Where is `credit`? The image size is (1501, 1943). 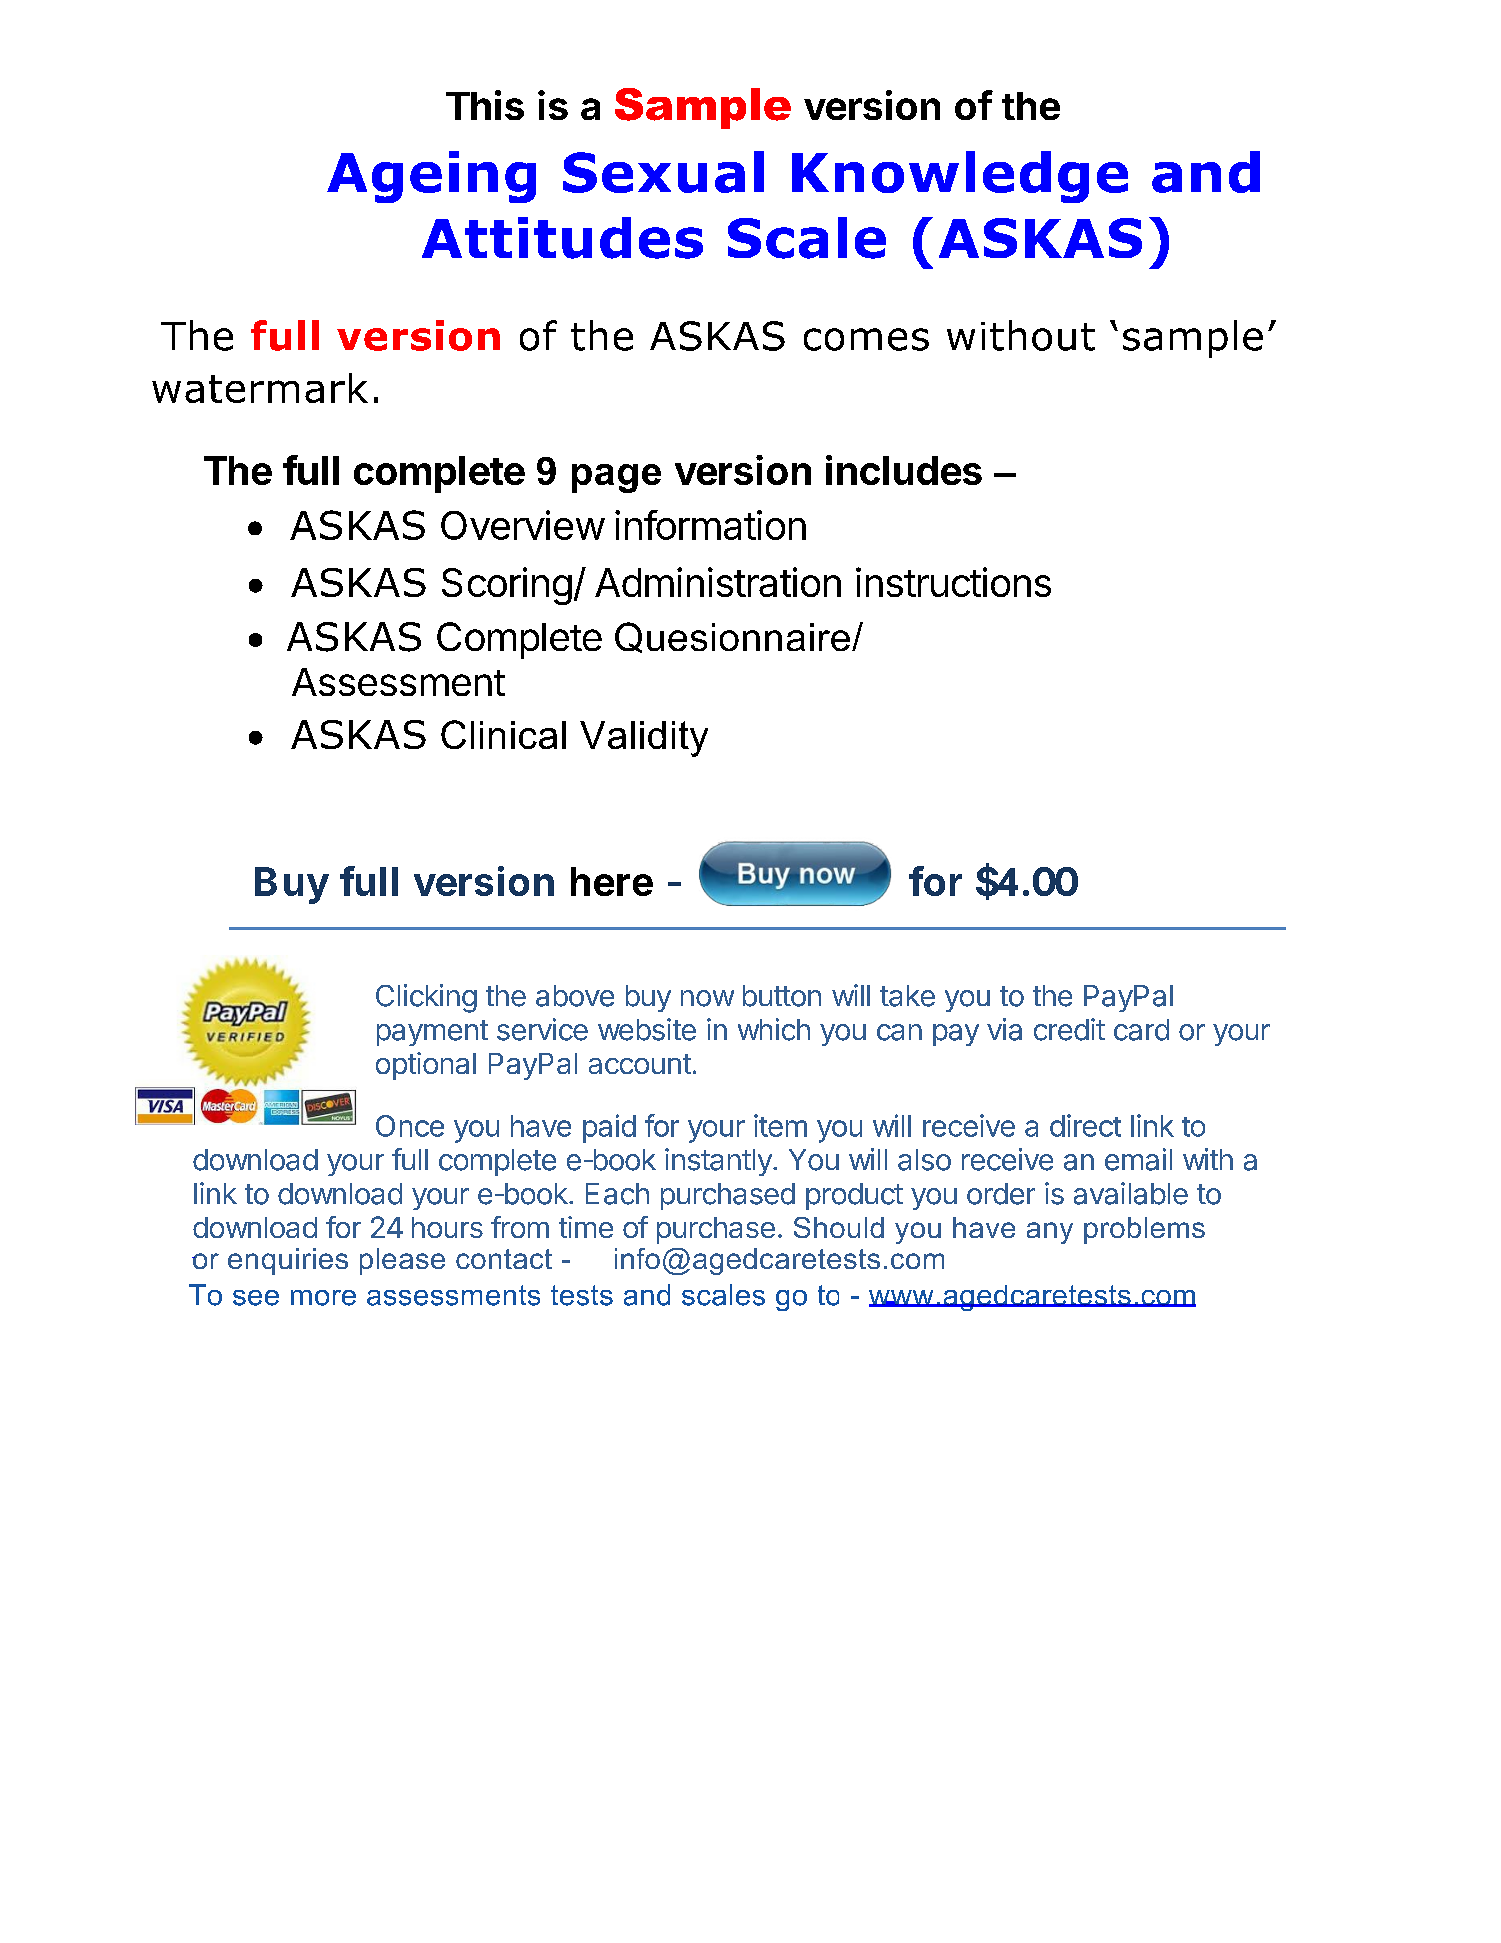 credit is located at coordinates (1069, 1029).
